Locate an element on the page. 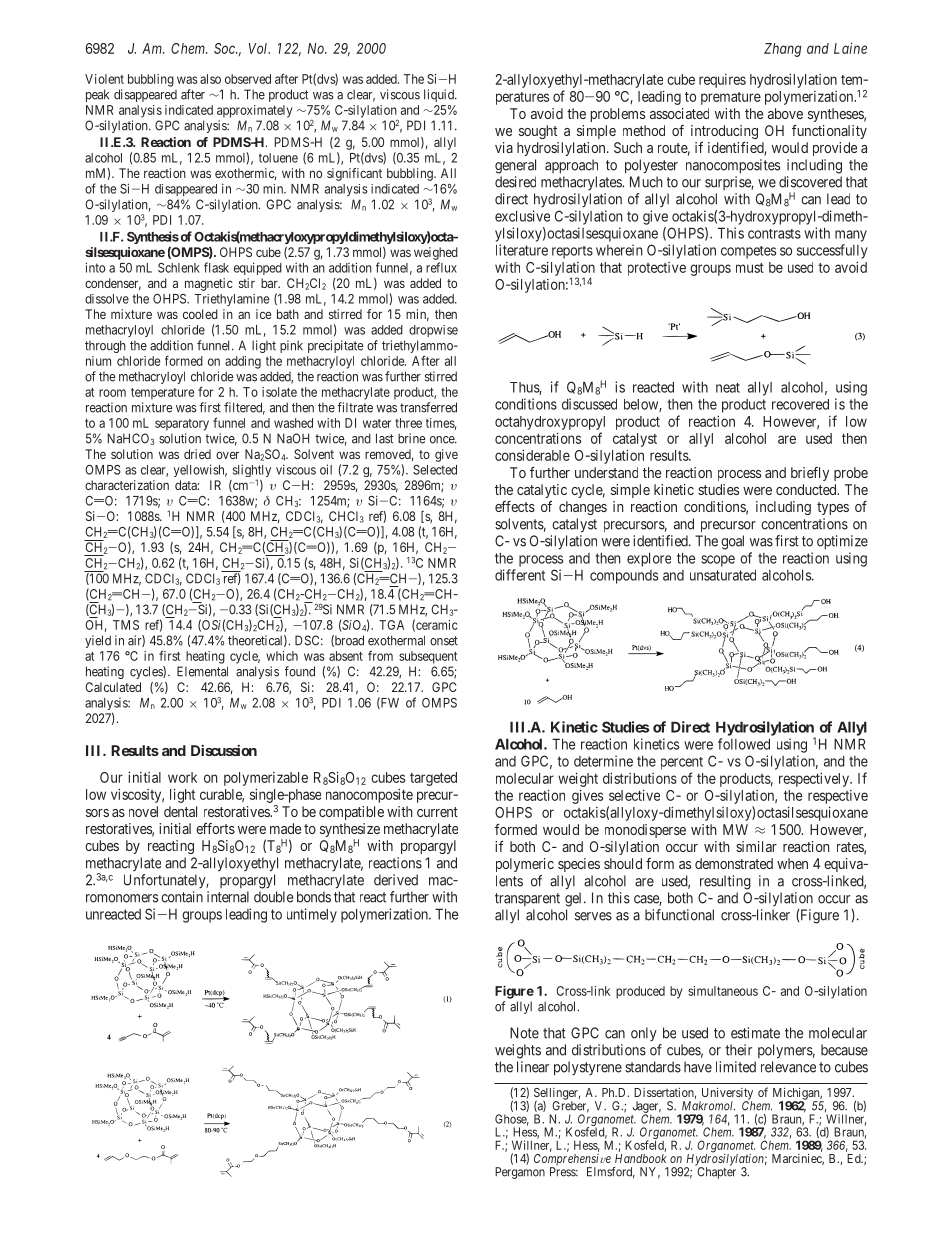 The image size is (952, 1233). onset is located at coordinates (444, 641).
